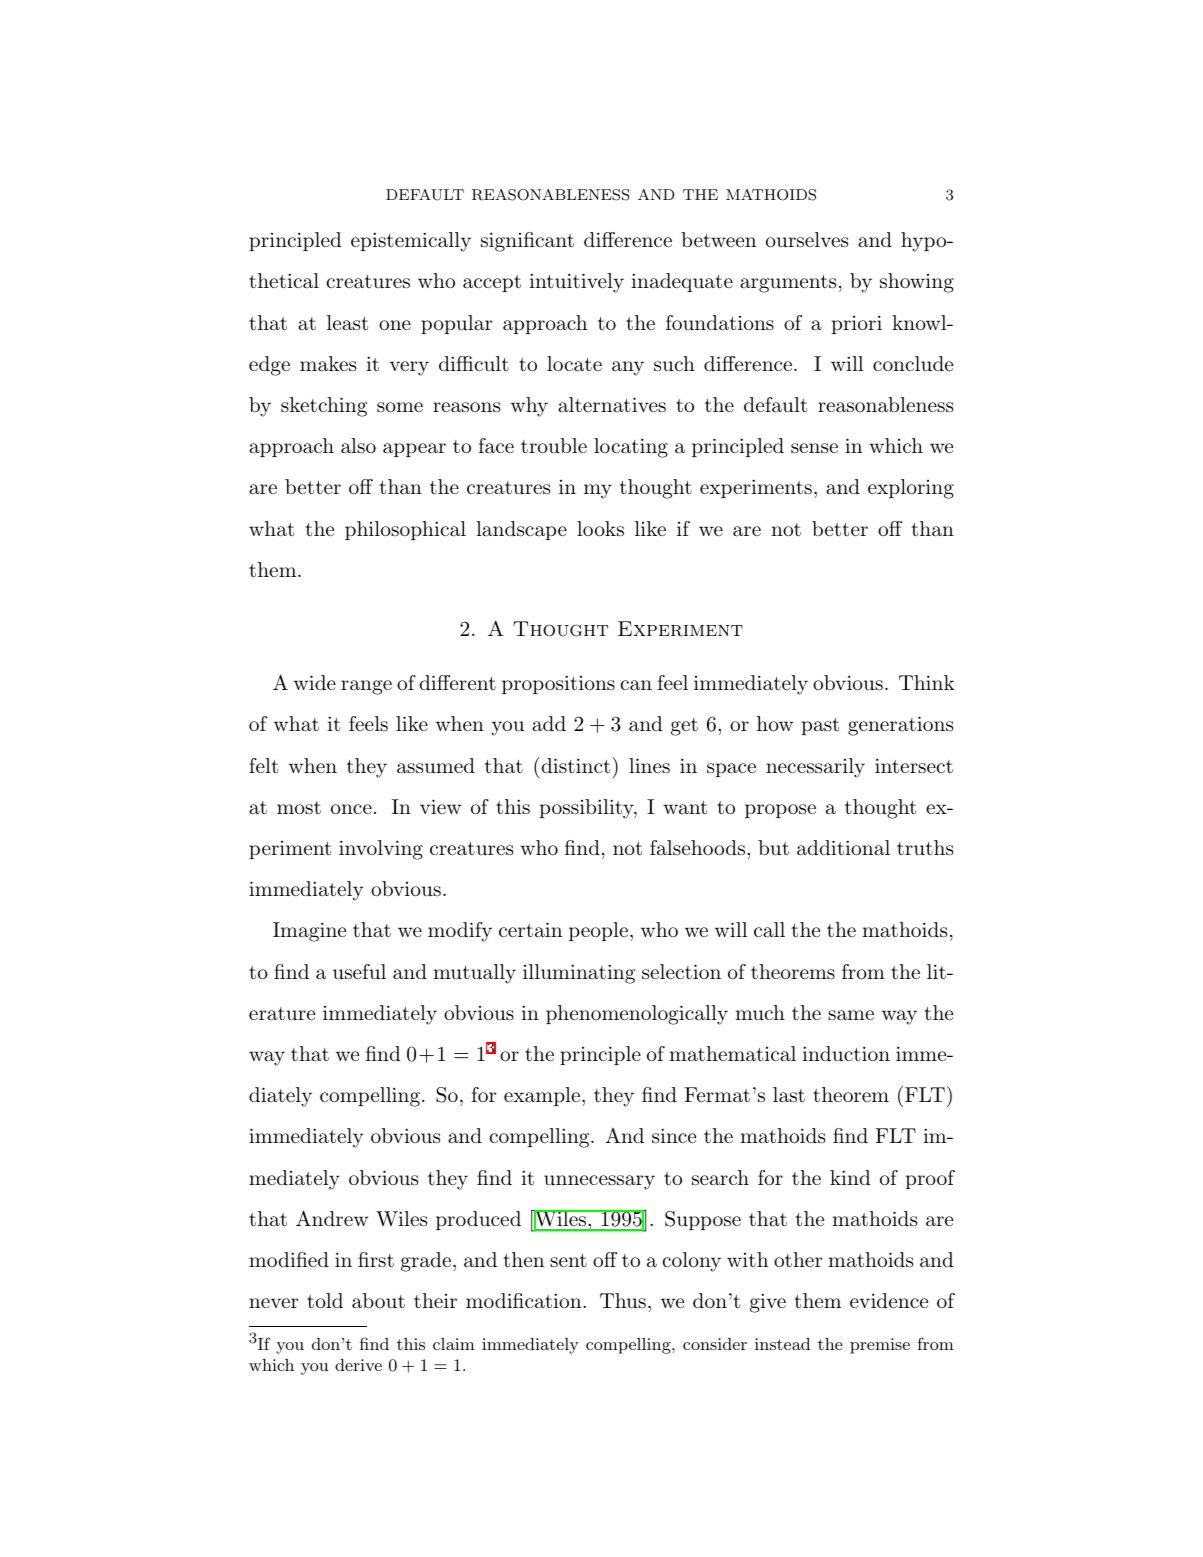 The image size is (1203, 1557). What do you see at coordinates (351, 809) in the page?
I see `once` at bounding box center [351, 809].
